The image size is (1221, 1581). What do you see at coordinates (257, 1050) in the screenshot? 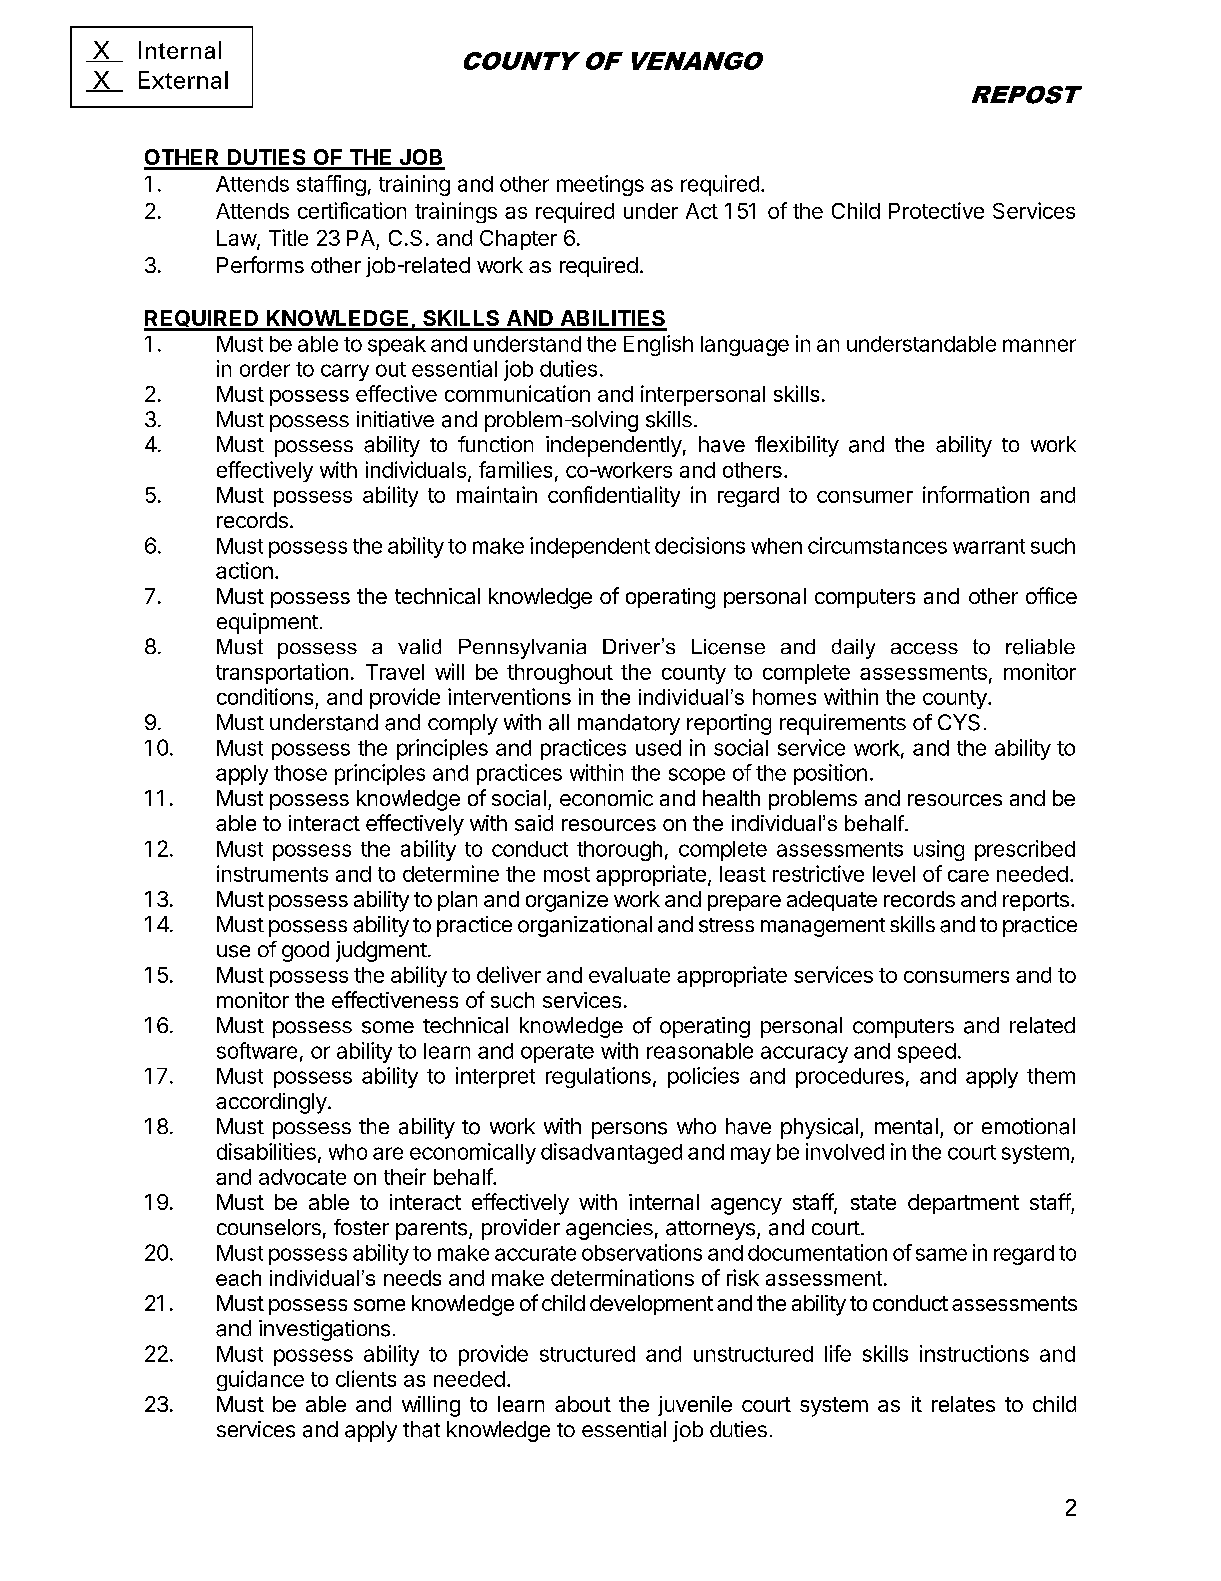
I see `software` at bounding box center [257, 1050].
